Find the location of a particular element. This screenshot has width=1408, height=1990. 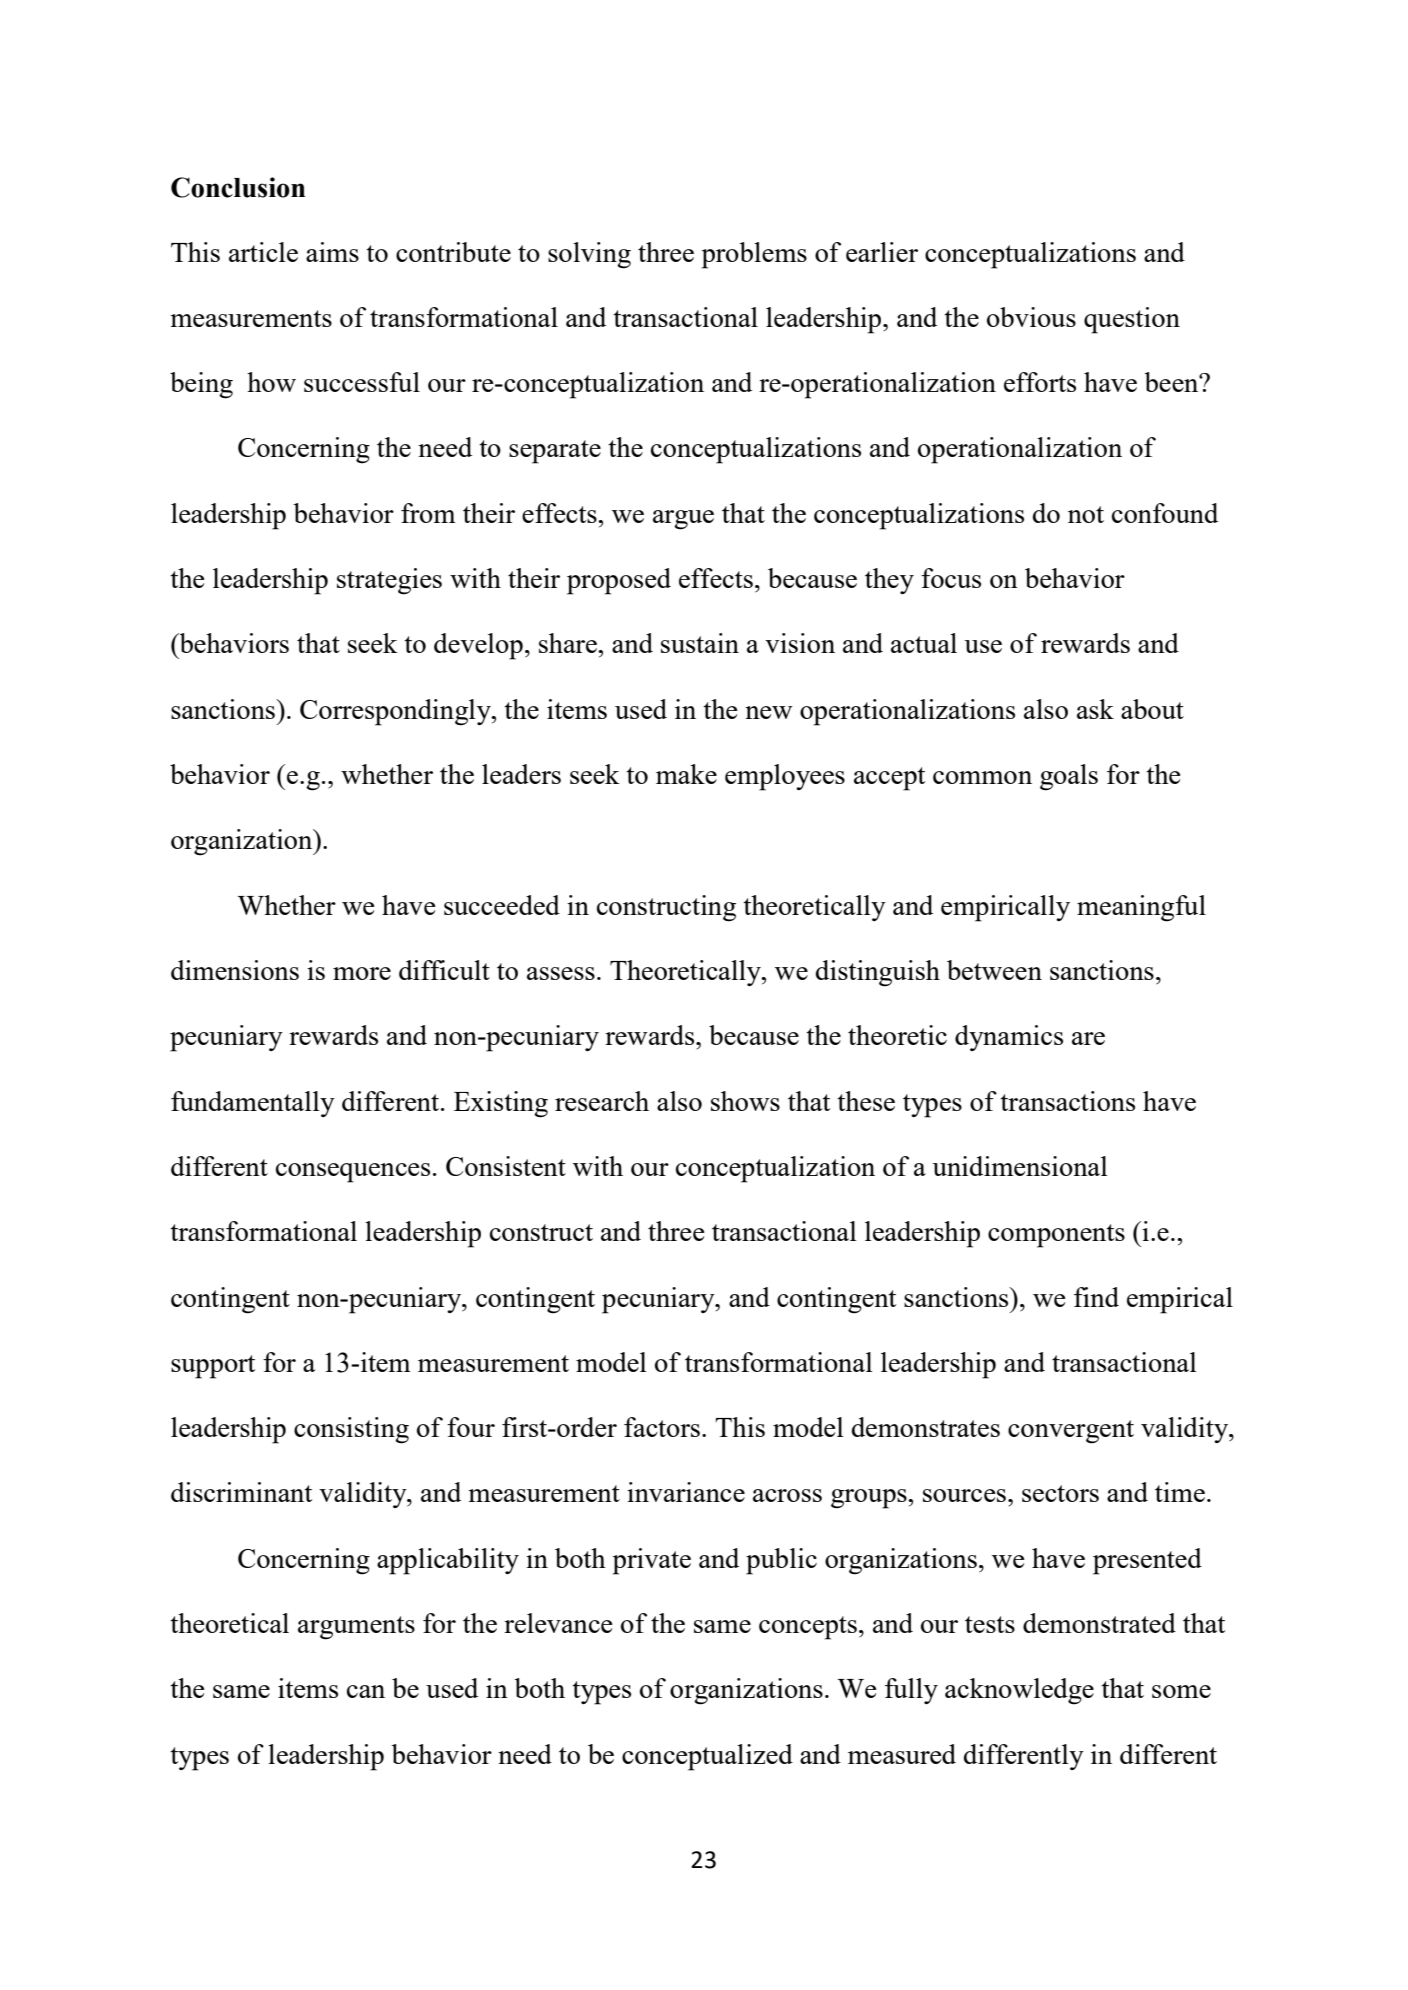

find is located at coordinates (1096, 1297).
